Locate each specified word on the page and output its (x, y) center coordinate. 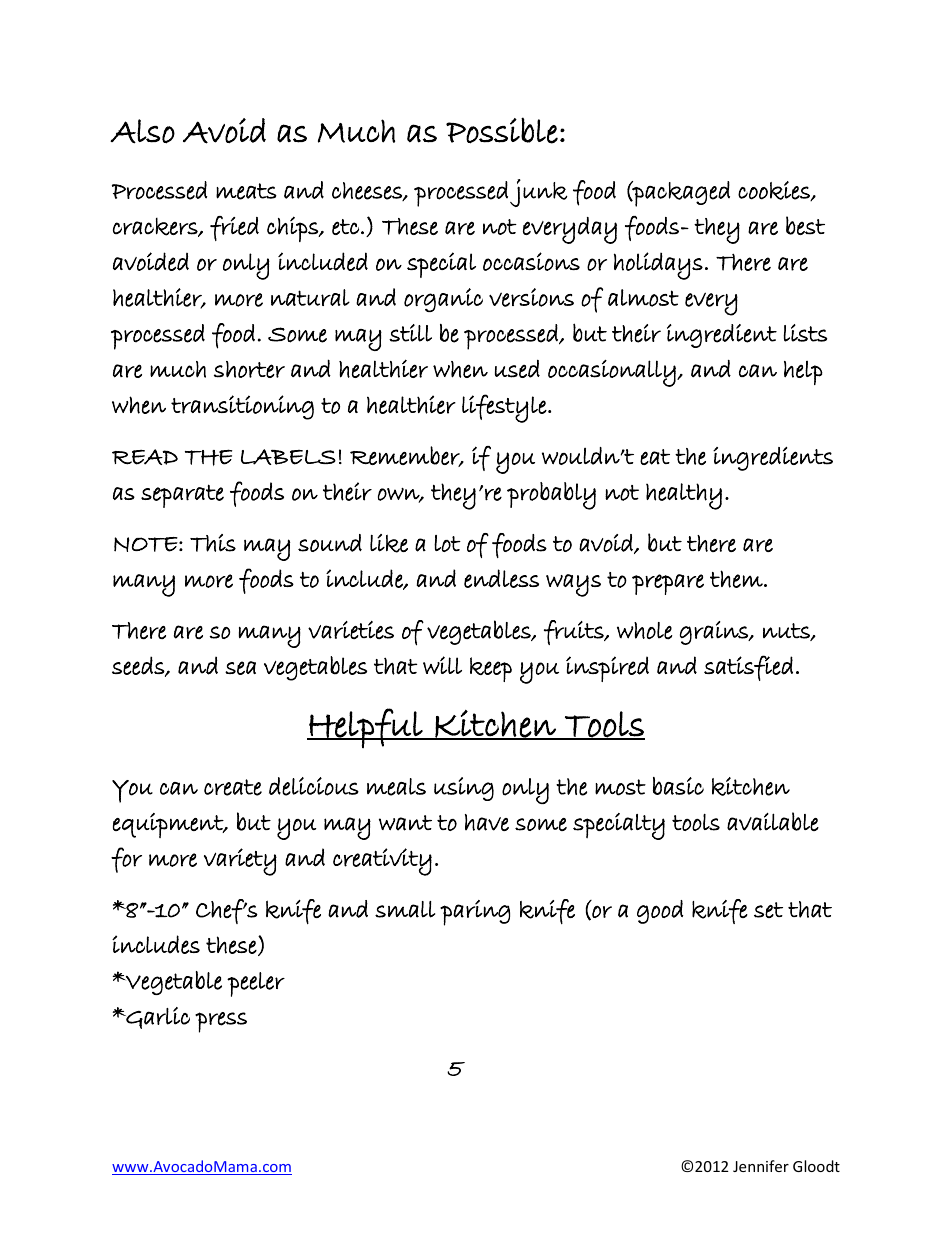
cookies (775, 191)
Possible (502, 130)
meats (246, 191)
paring (475, 913)
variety (240, 862)
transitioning (242, 407)
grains (715, 633)
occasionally (613, 373)
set (768, 910)
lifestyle (505, 408)
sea (240, 668)
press (221, 1022)
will (442, 665)
